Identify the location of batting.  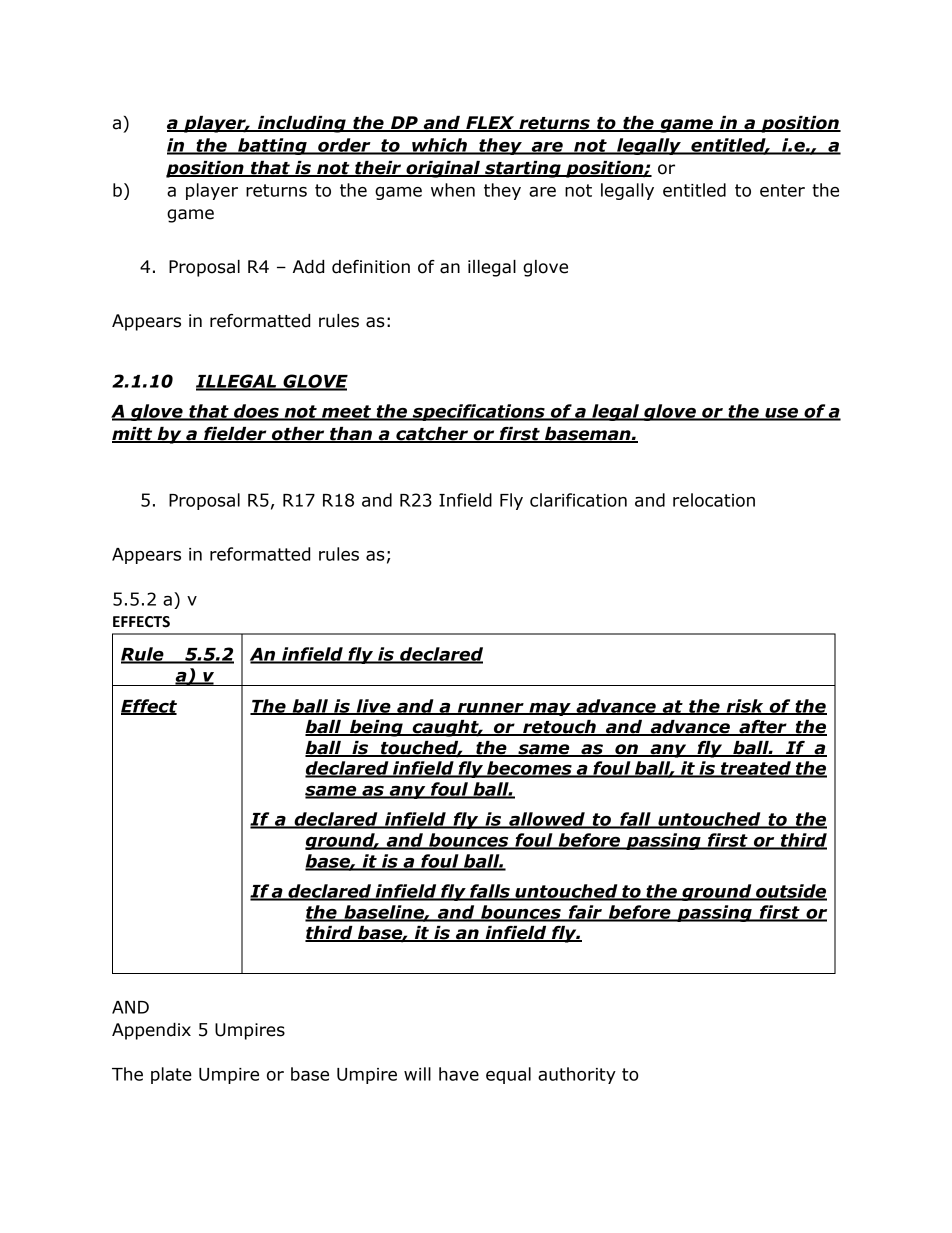
(272, 146).
